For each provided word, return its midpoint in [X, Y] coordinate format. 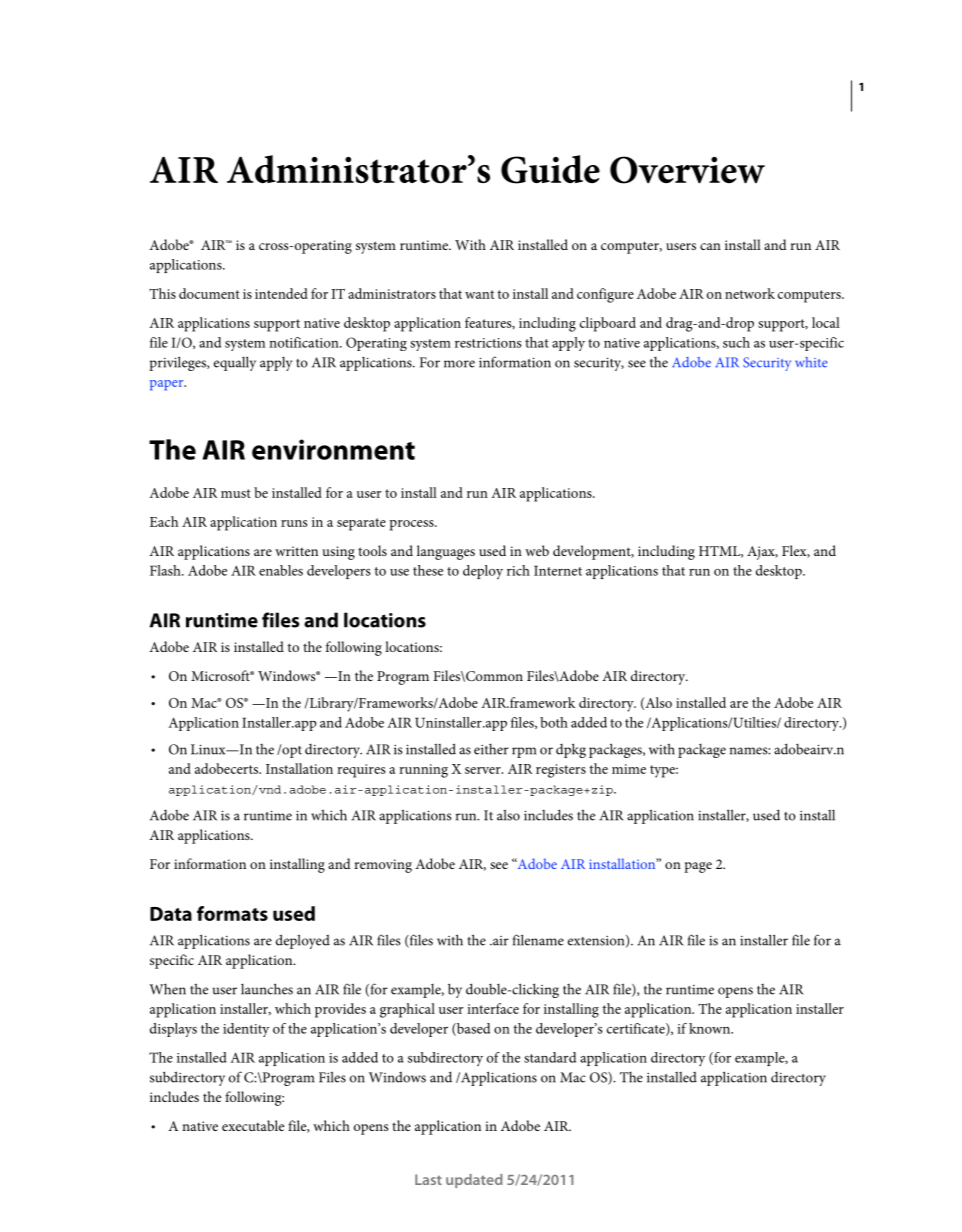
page [698, 867]
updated [474, 1181]
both [554, 722]
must [236, 493]
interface [493, 1008]
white [811, 362]
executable [253, 1125]
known [711, 1028]
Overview [687, 170]
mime [629, 769]
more [459, 364]
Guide [550, 169]
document [209, 293]
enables [281, 570]
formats [232, 913]
